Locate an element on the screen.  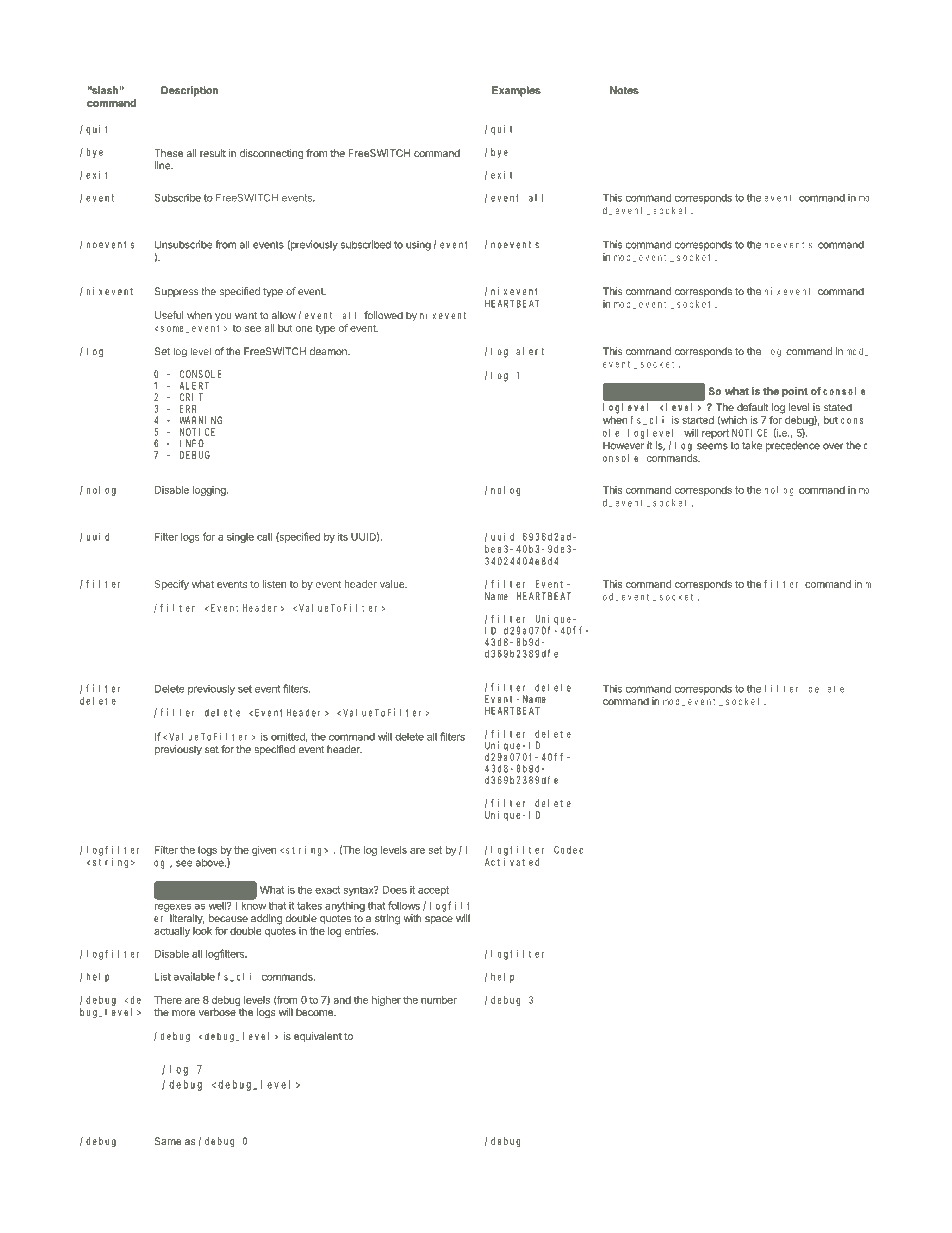
number is located at coordinates (439, 1000).
